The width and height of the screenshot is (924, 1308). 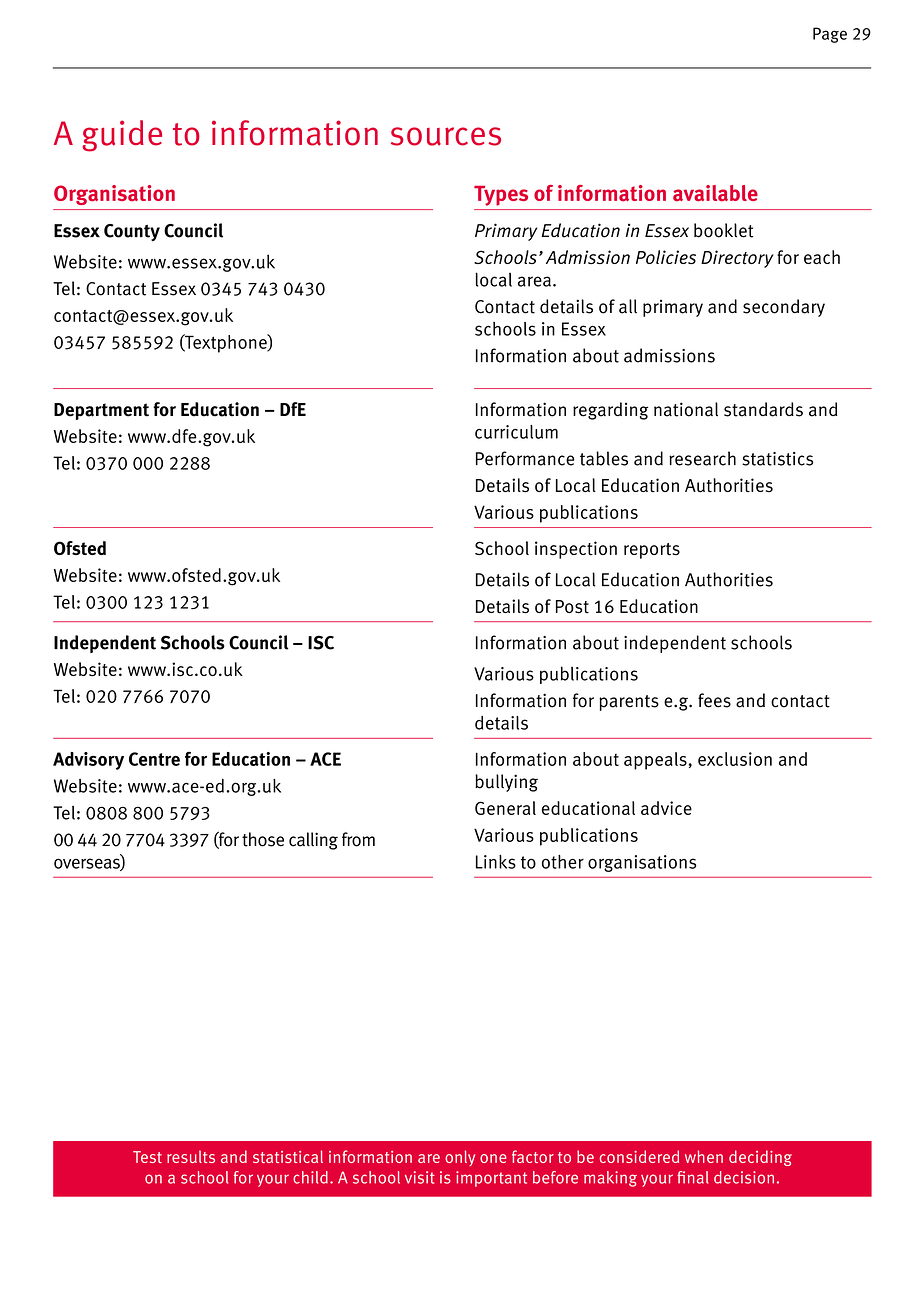 I want to click on advice, so click(x=666, y=808).
